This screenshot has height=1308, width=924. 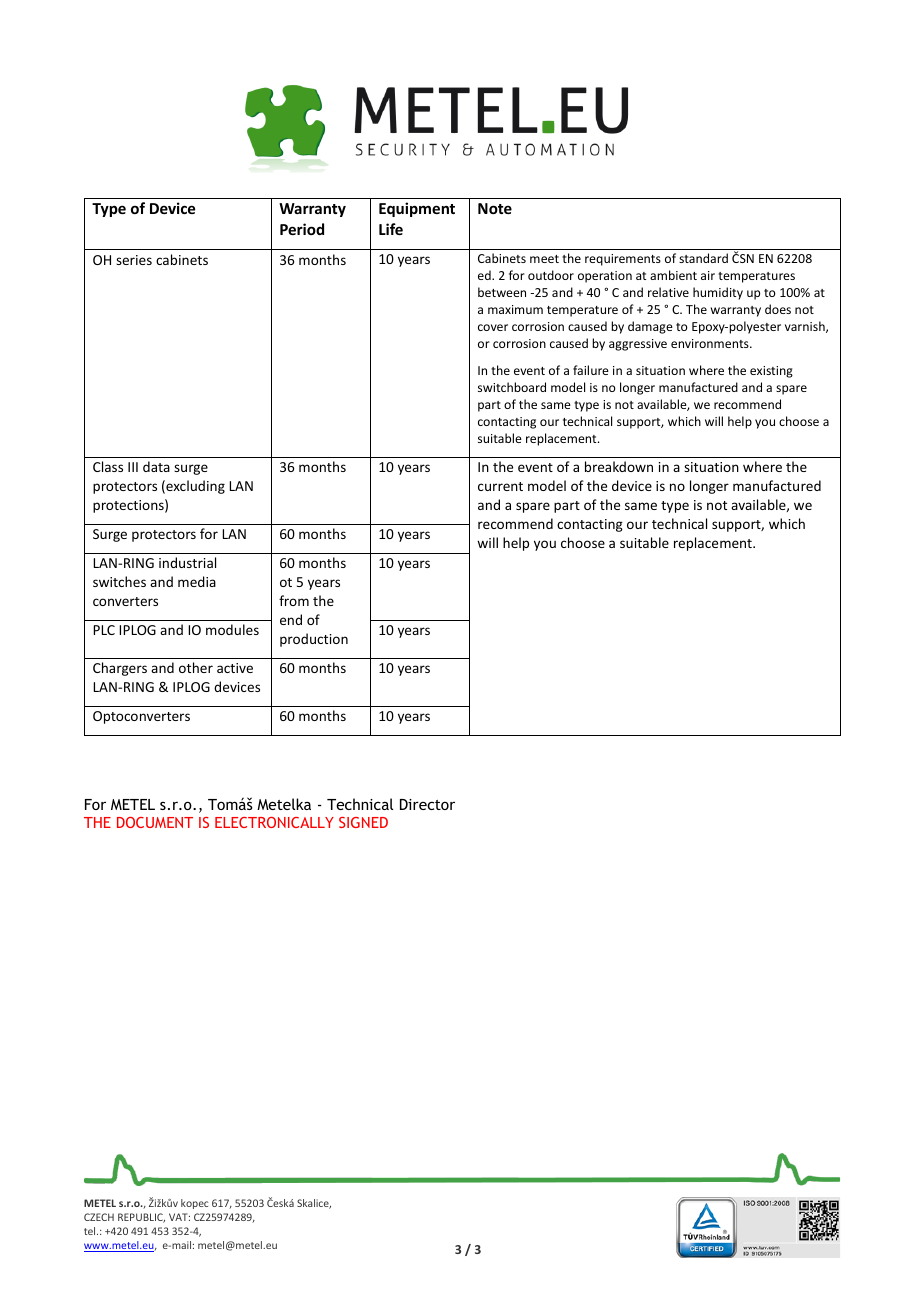 What do you see at coordinates (363, 822) in the screenshot?
I see `SIGNED` at bounding box center [363, 822].
